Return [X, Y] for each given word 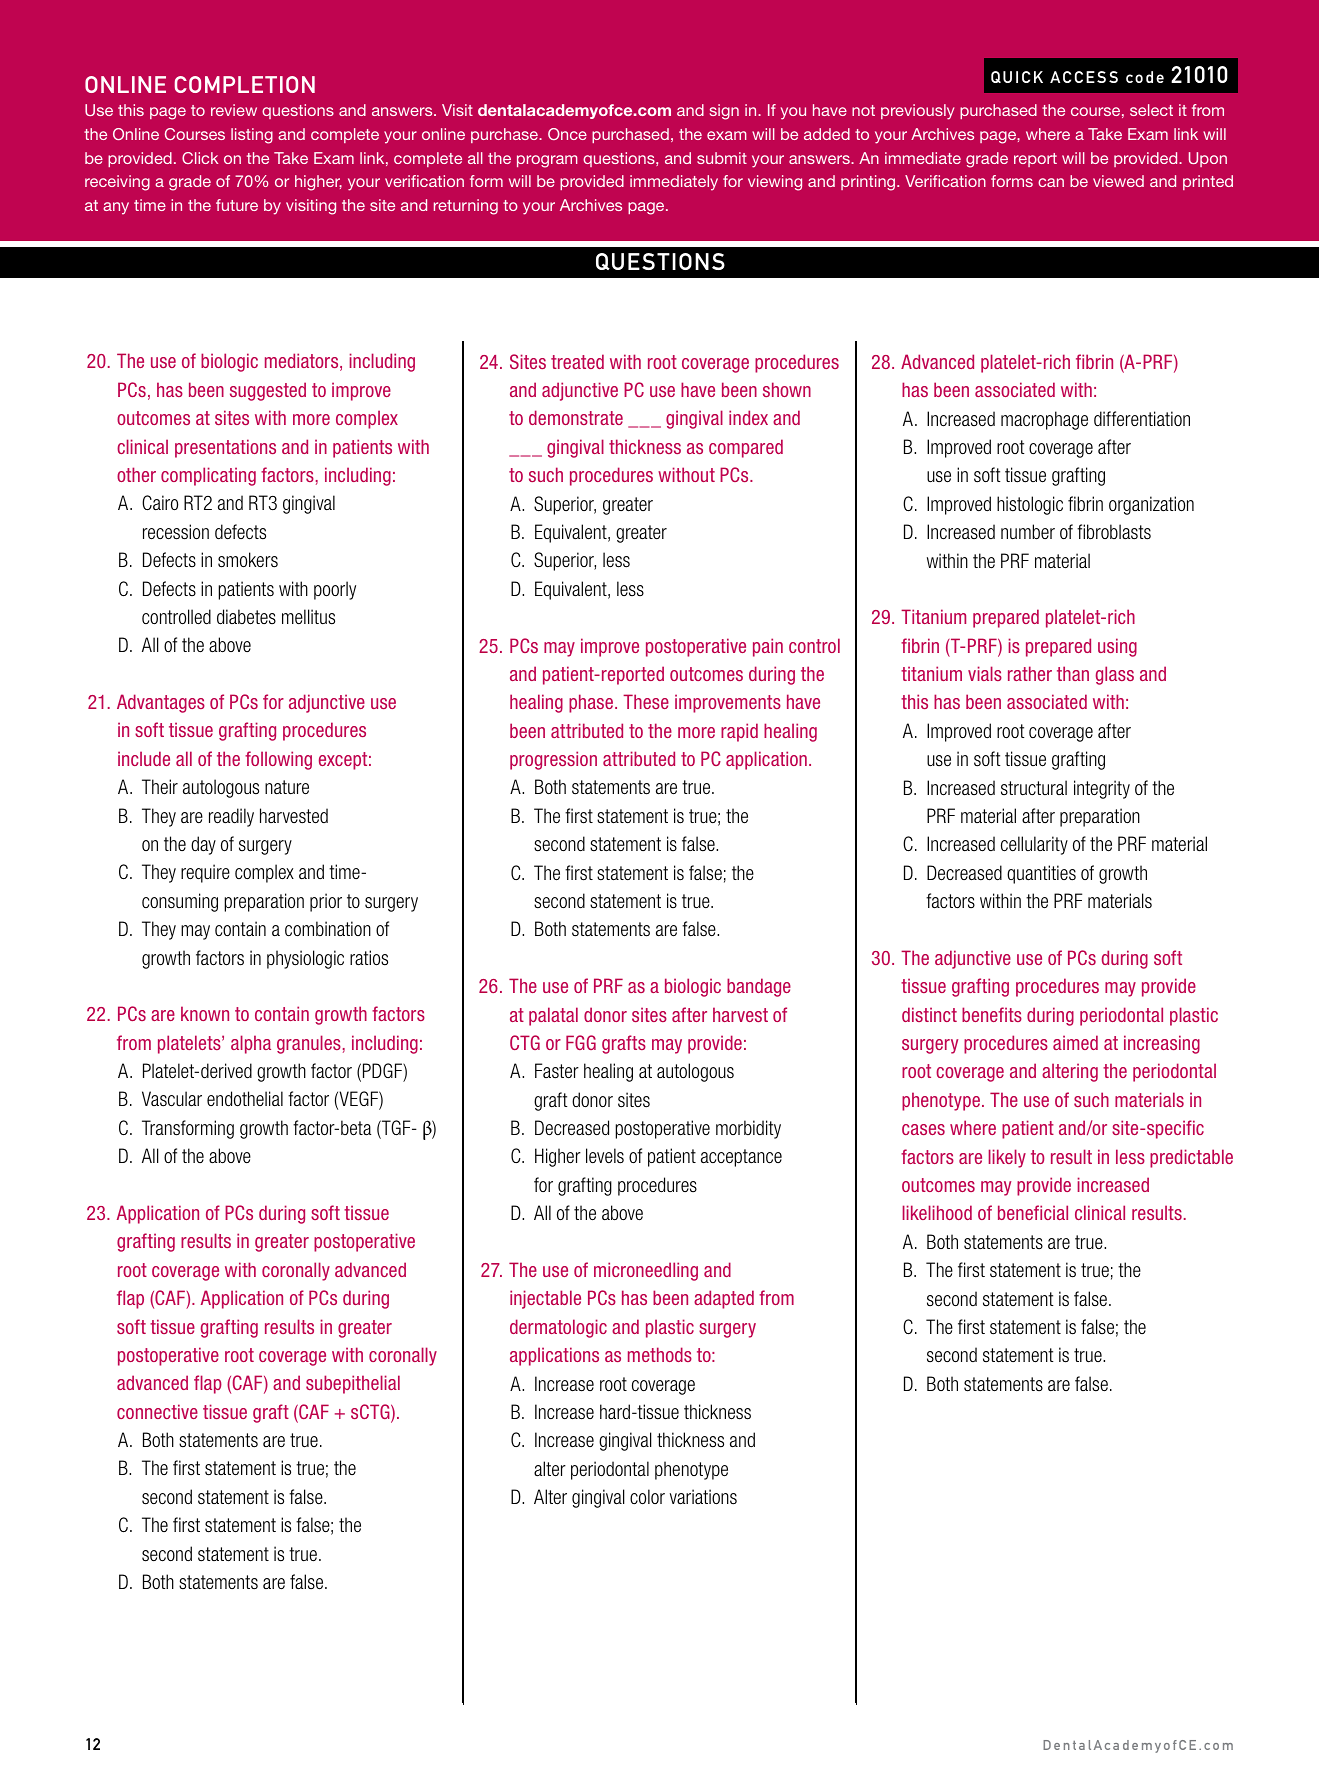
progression [553, 760]
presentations [225, 448]
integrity [1102, 789]
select [1151, 110]
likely [1007, 1158]
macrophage [1044, 420]
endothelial [245, 1098]
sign [724, 112]
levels [605, 1156]
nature [287, 787]
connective [157, 1411]
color [647, 1496]
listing [252, 136]
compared [746, 448]
